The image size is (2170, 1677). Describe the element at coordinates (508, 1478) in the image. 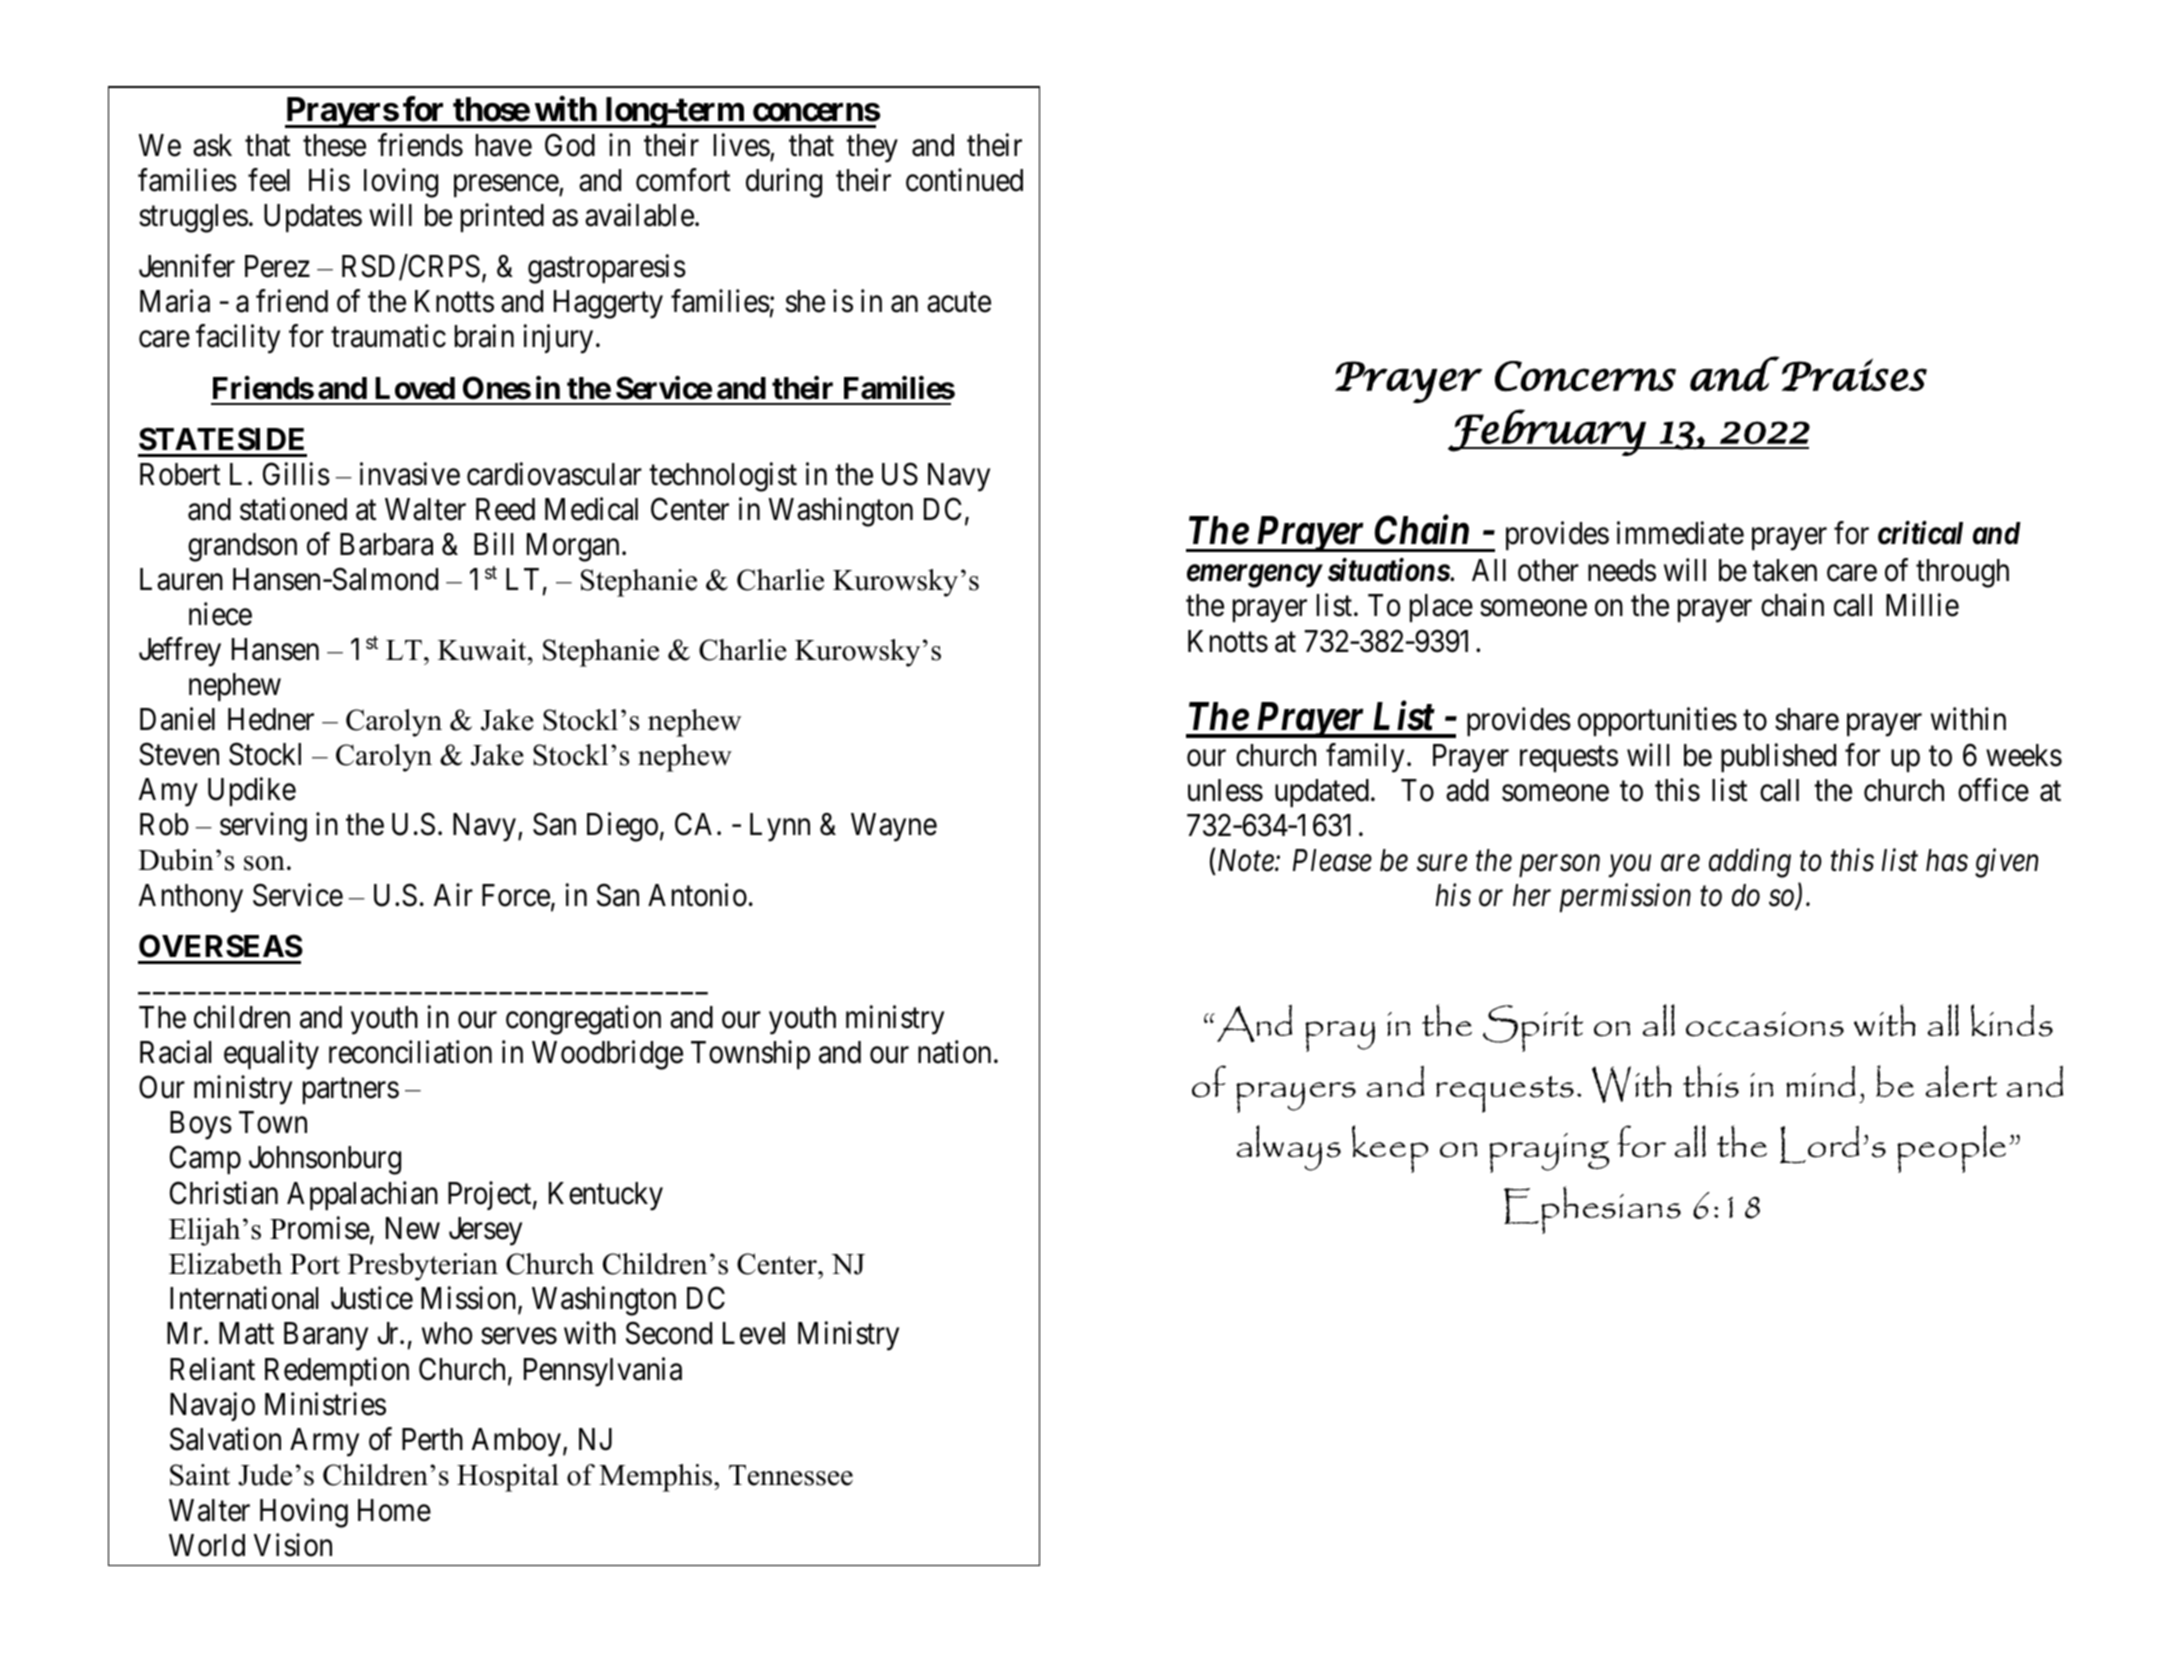

I see `Hospital` at that location.
